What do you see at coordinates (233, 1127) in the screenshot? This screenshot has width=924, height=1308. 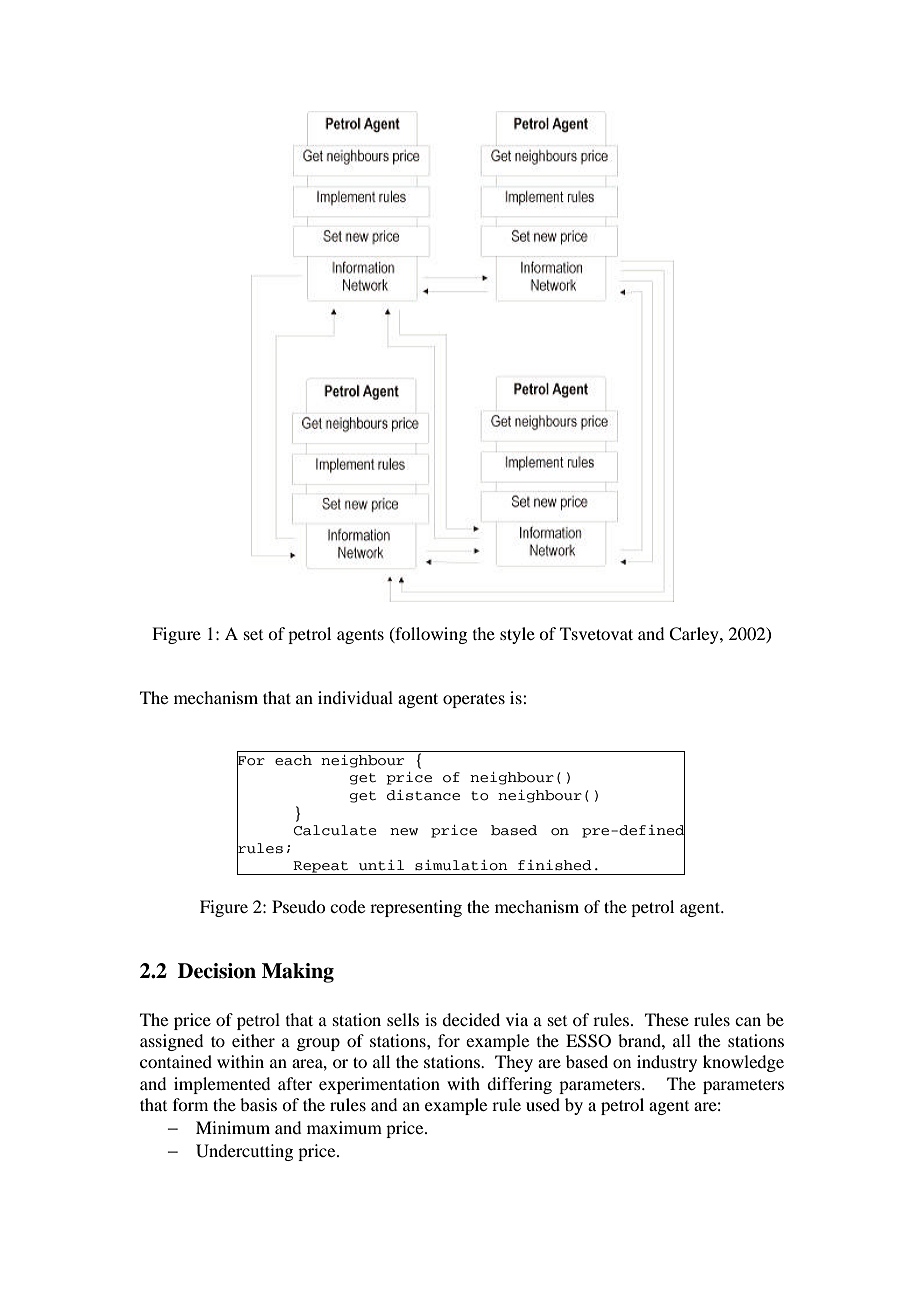 I see `Minimum` at bounding box center [233, 1127].
